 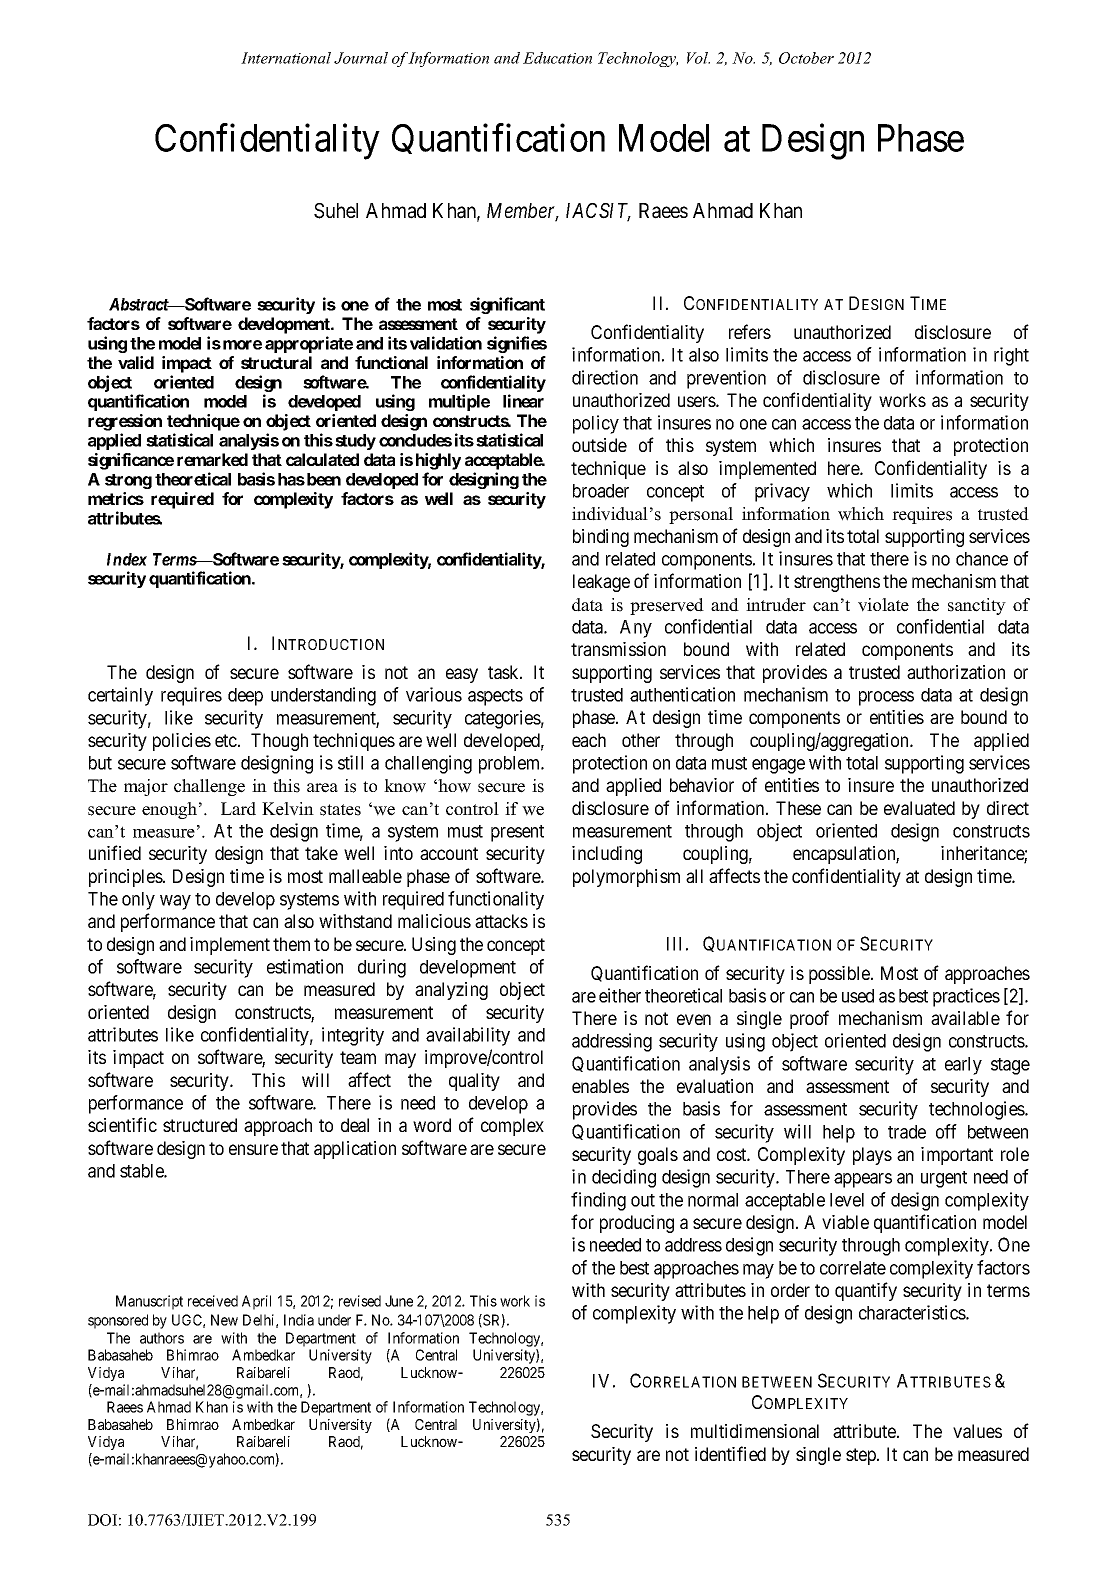 What do you see at coordinates (618, 649) in the page?
I see `transmission` at bounding box center [618, 649].
